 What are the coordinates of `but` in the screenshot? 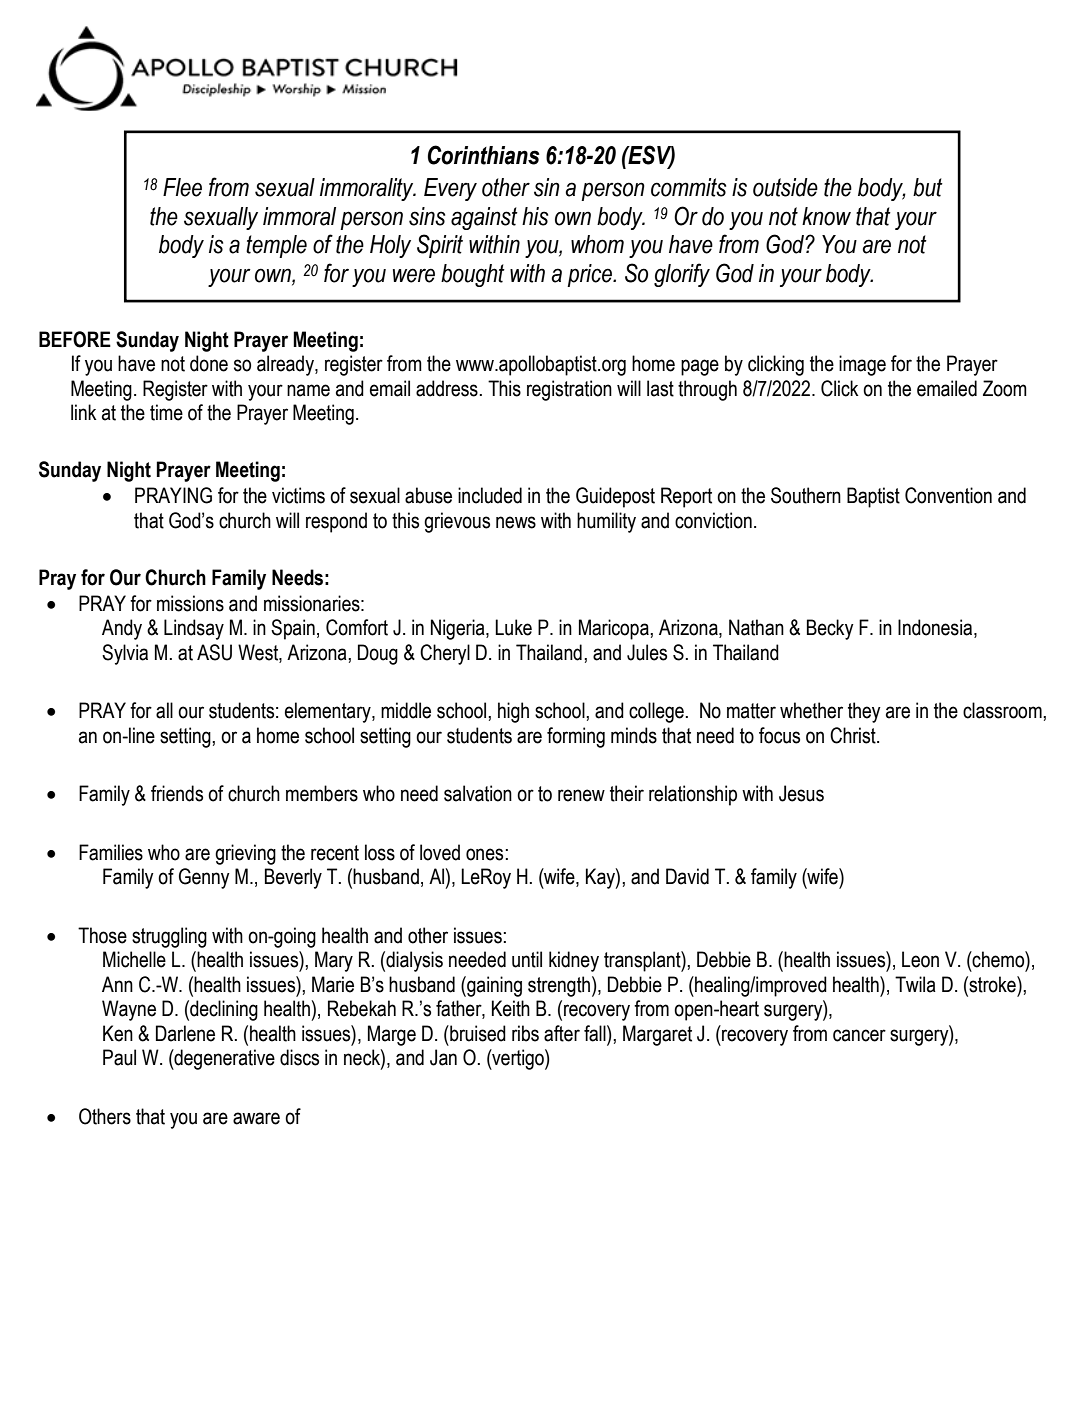 It's located at (928, 187).
